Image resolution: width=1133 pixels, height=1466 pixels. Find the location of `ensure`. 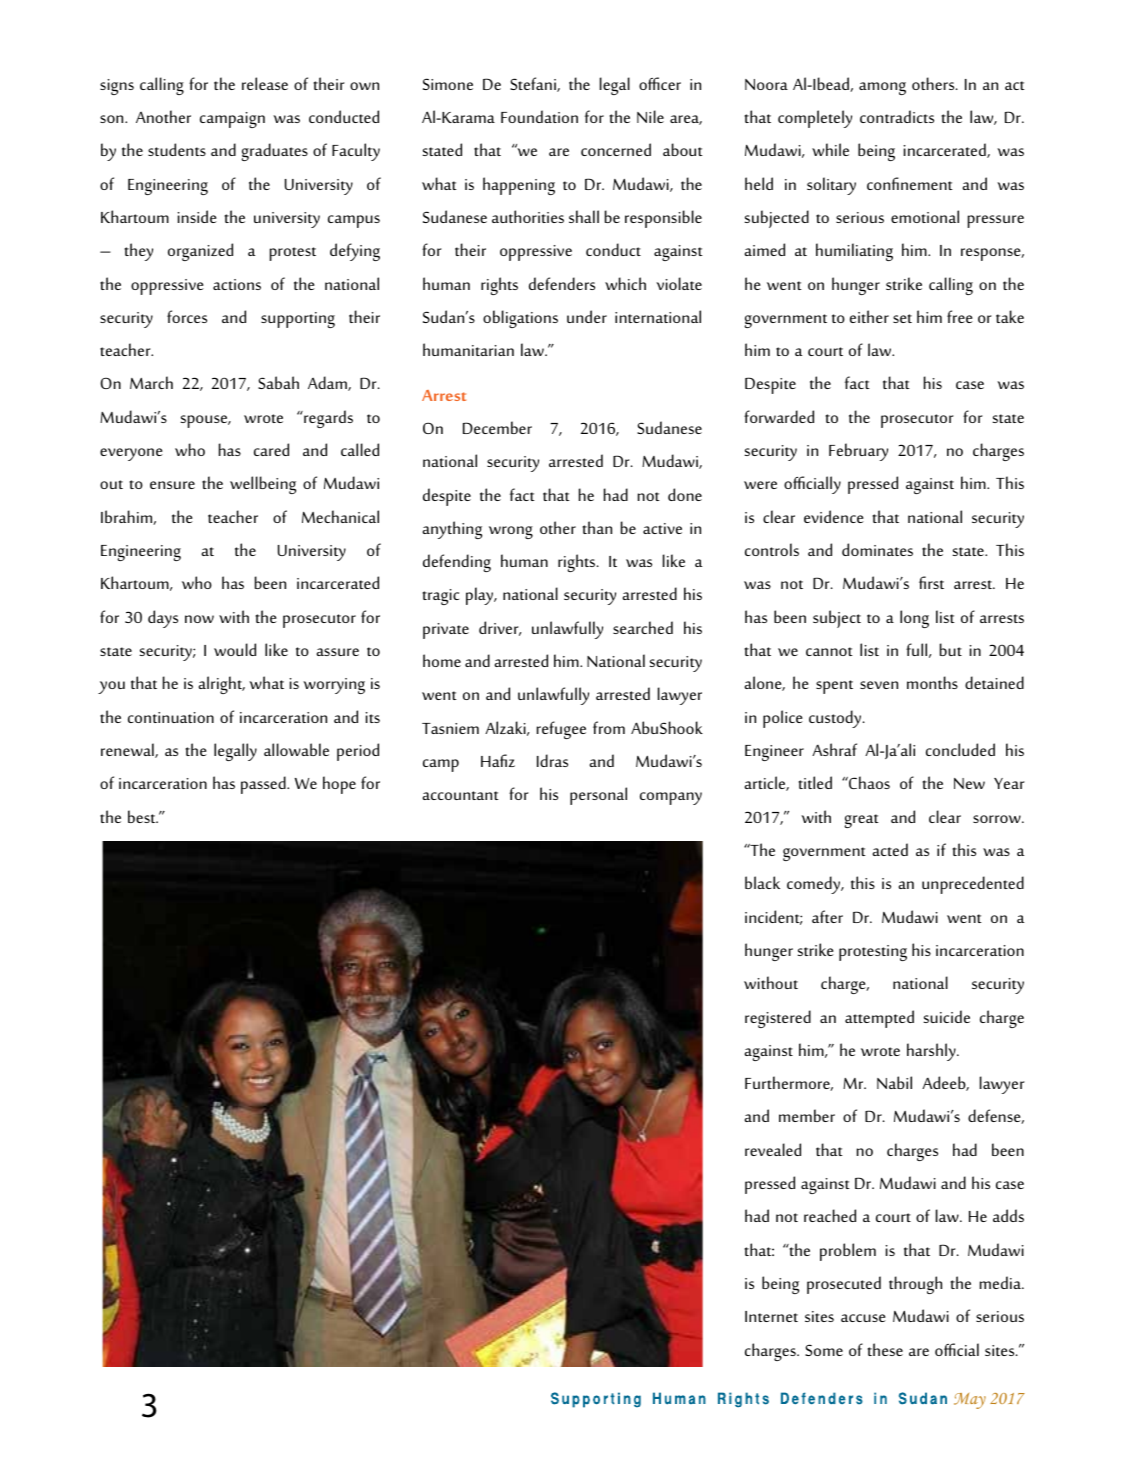

ensure is located at coordinates (172, 485).
